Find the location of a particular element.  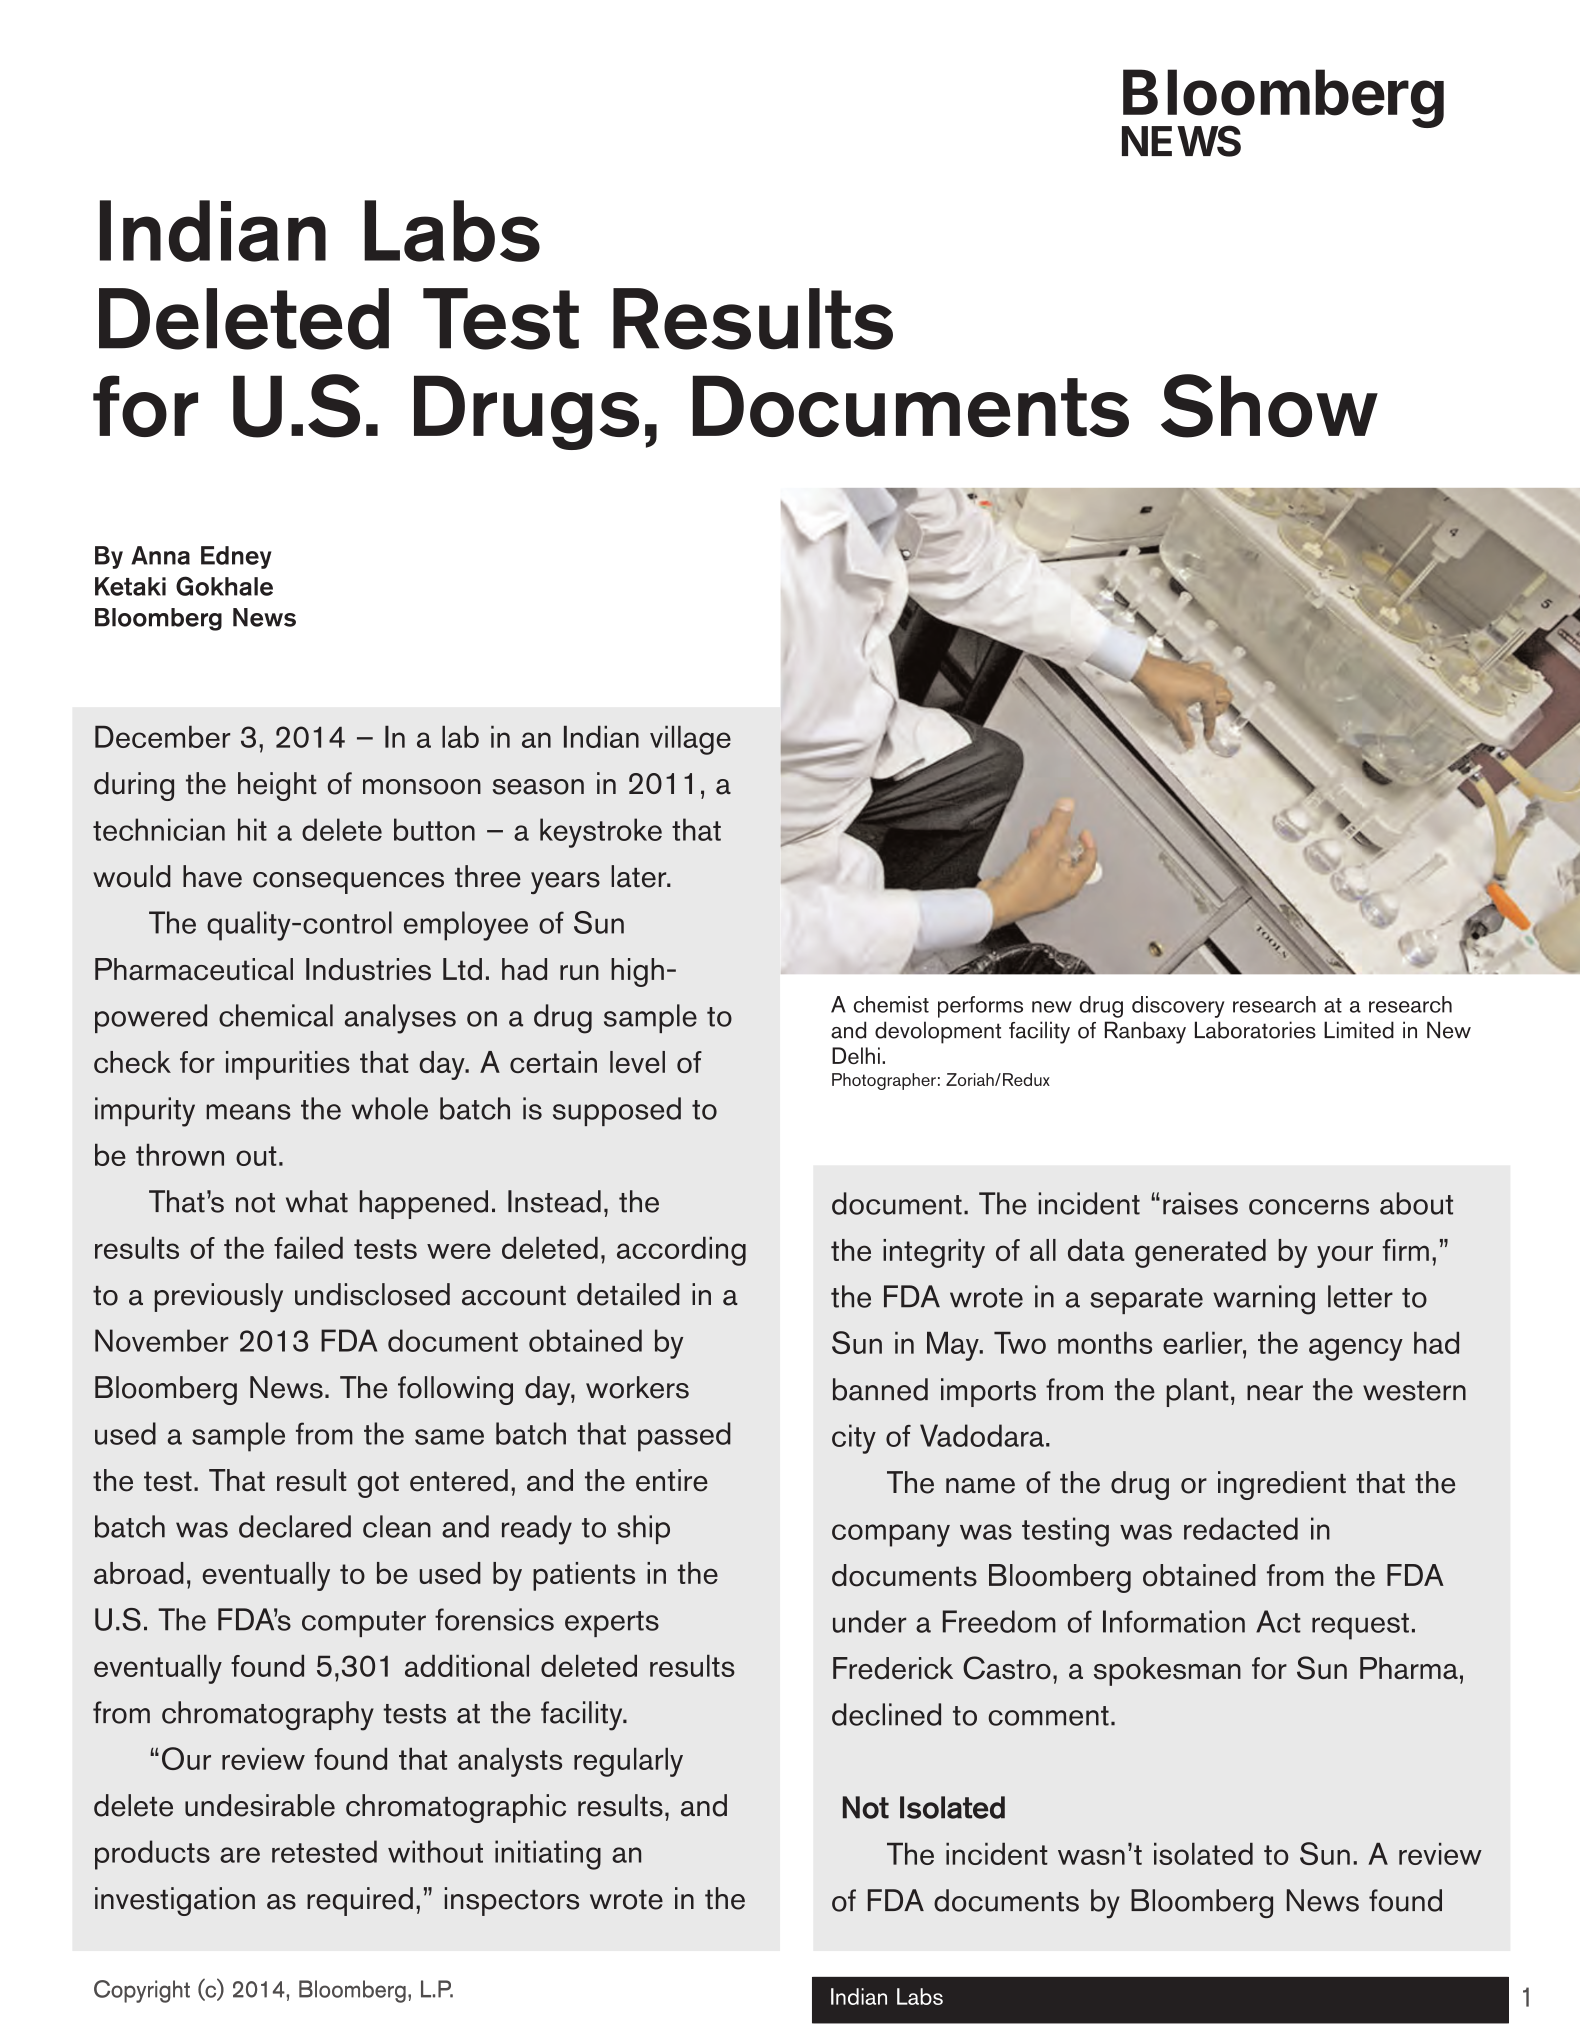

consequences is located at coordinates (348, 883).
